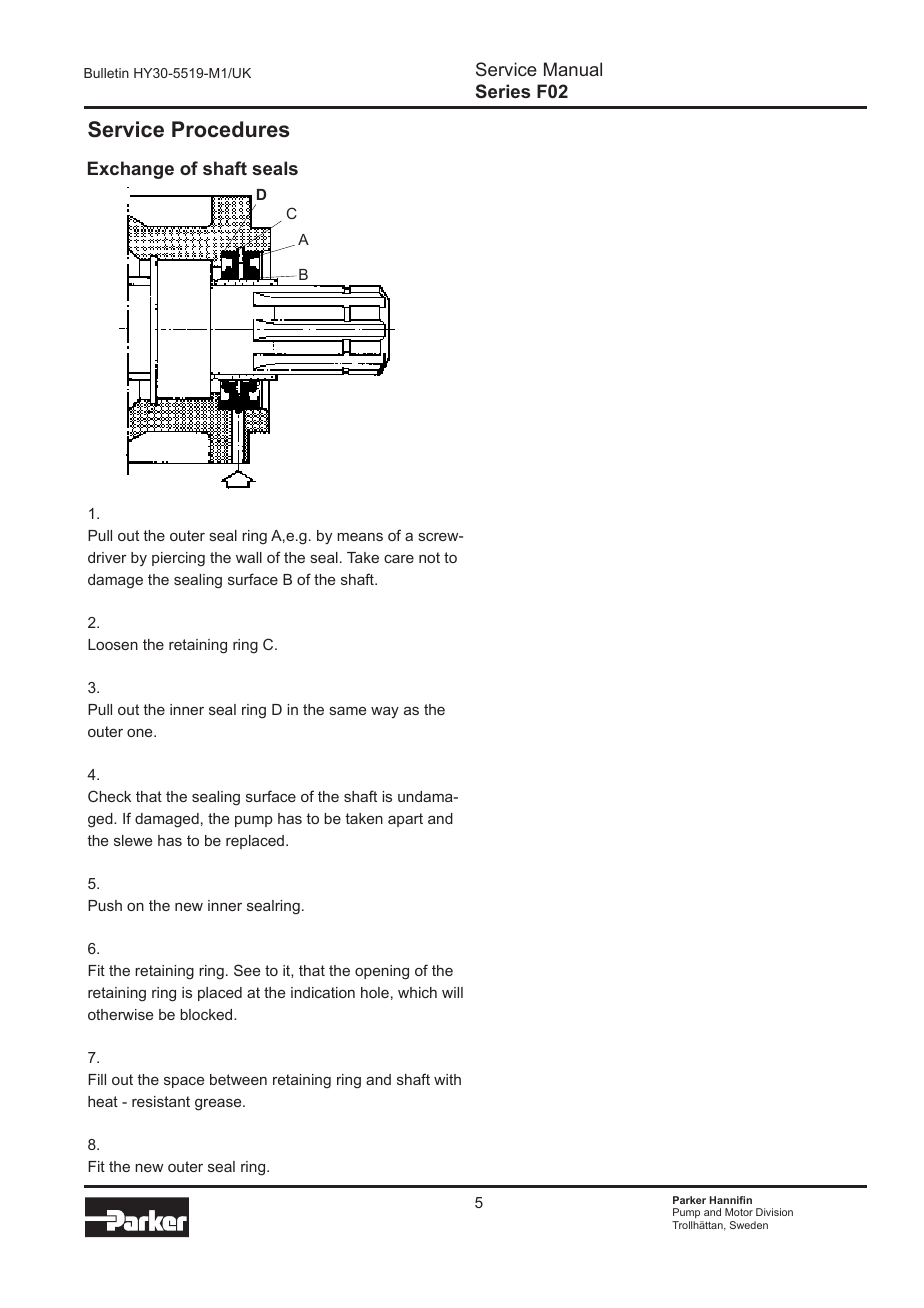 The height and width of the document is (1308, 924). What do you see at coordinates (161, 1101) in the document?
I see `resistant` at bounding box center [161, 1101].
